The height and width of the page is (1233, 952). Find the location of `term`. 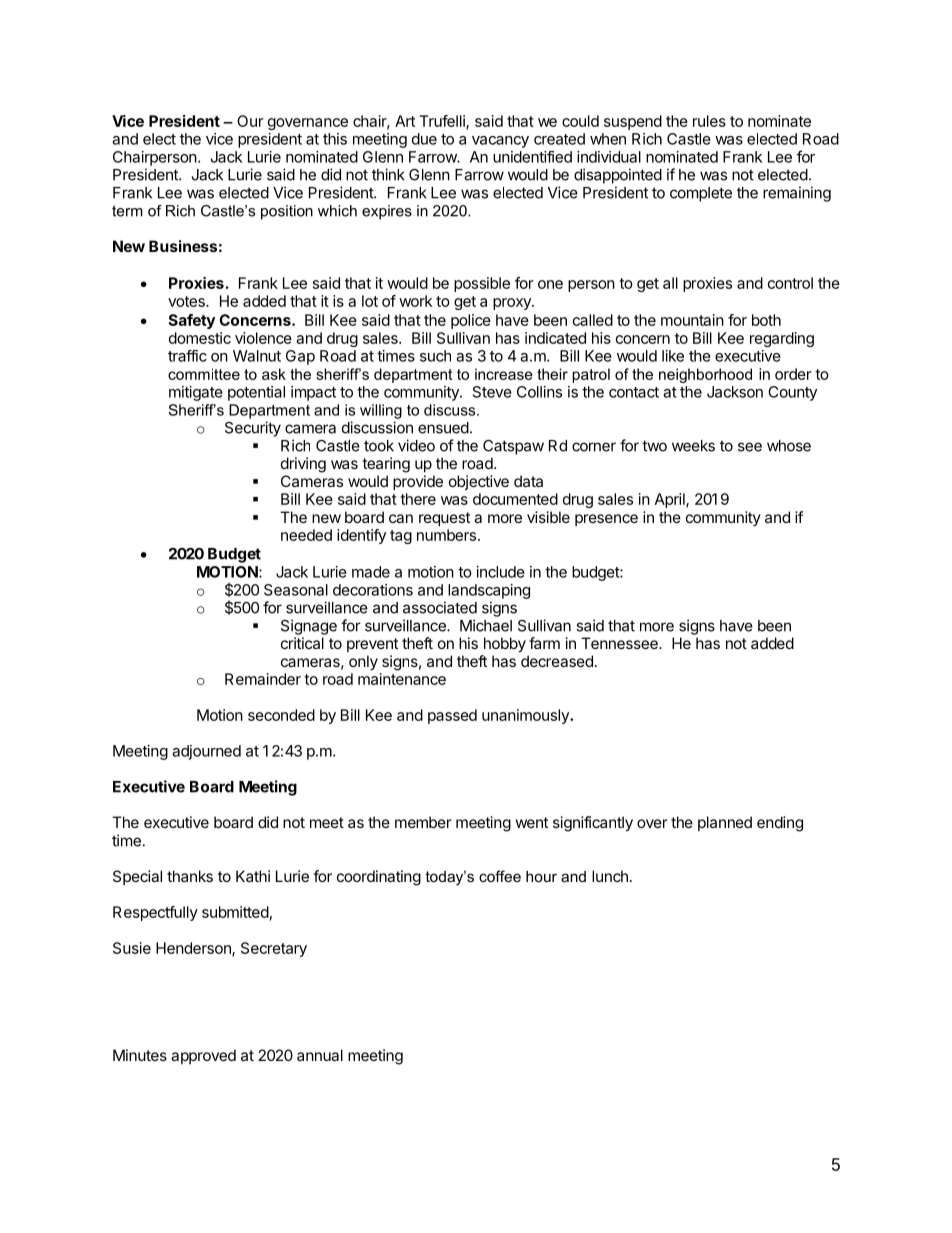

term is located at coordinates (127, 211).
